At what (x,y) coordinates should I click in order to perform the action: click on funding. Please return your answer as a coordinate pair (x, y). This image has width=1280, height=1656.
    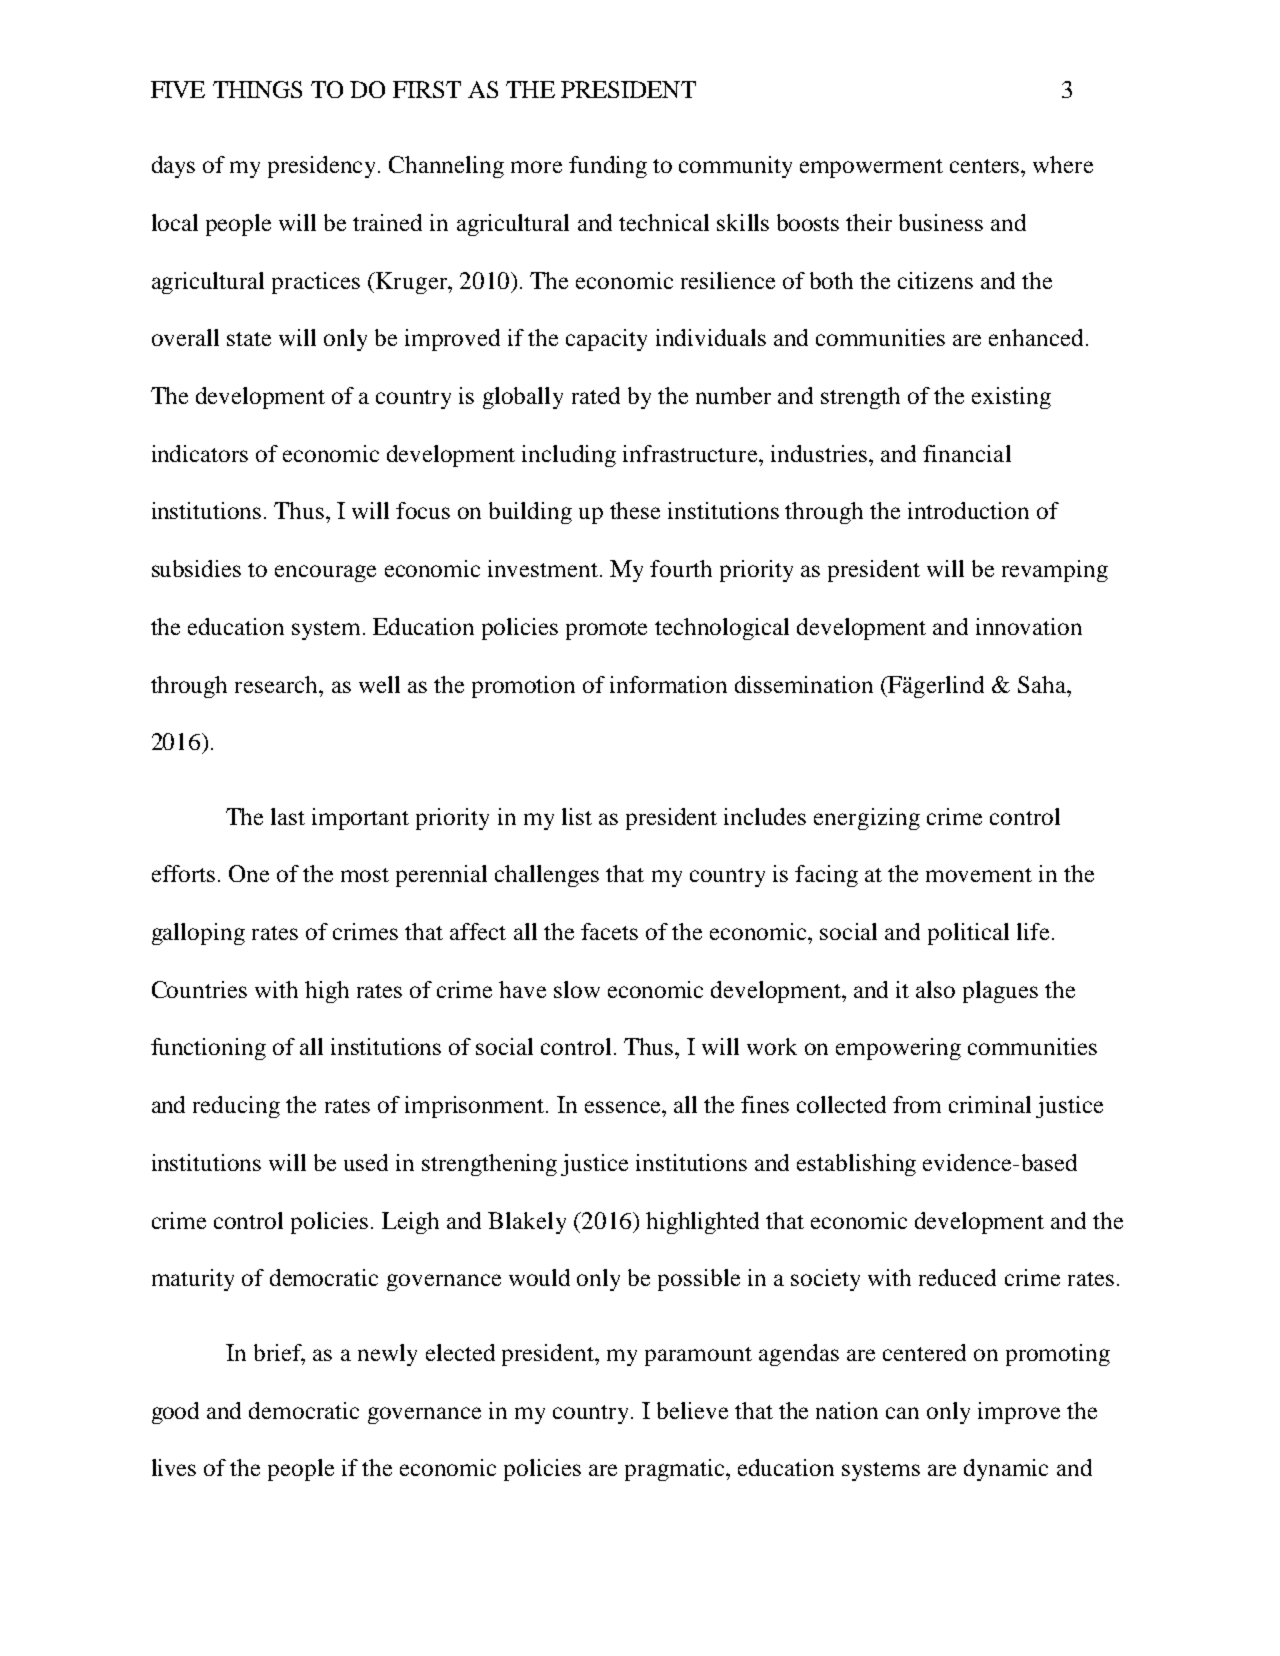
    Looking at the image, I should click on (608, 167).
